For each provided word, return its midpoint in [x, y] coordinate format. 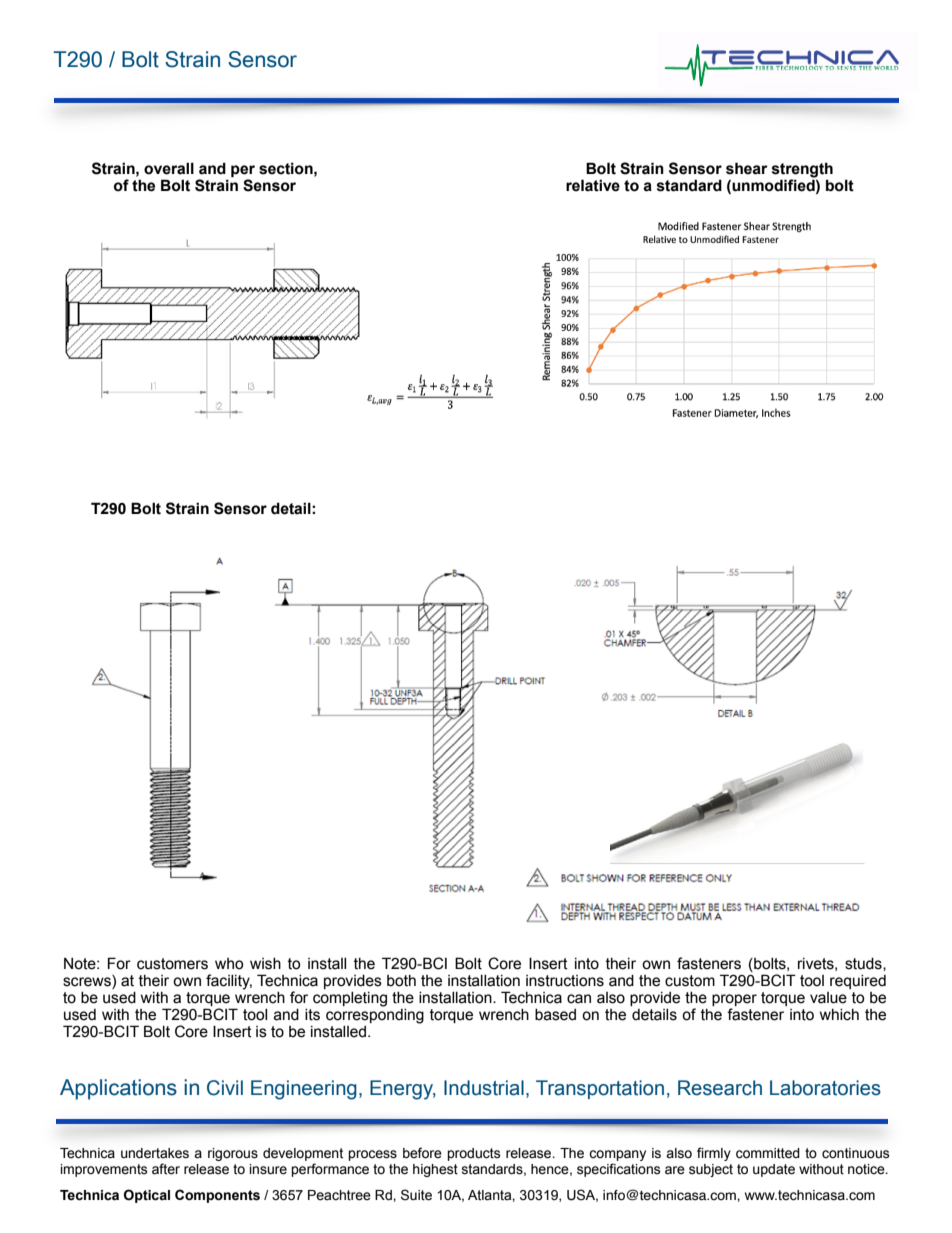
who [229, 964]
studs [864, 964]
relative [593, 185]
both [401, 981]
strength [802, 170]
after [166, 1169]
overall [169, 168]
